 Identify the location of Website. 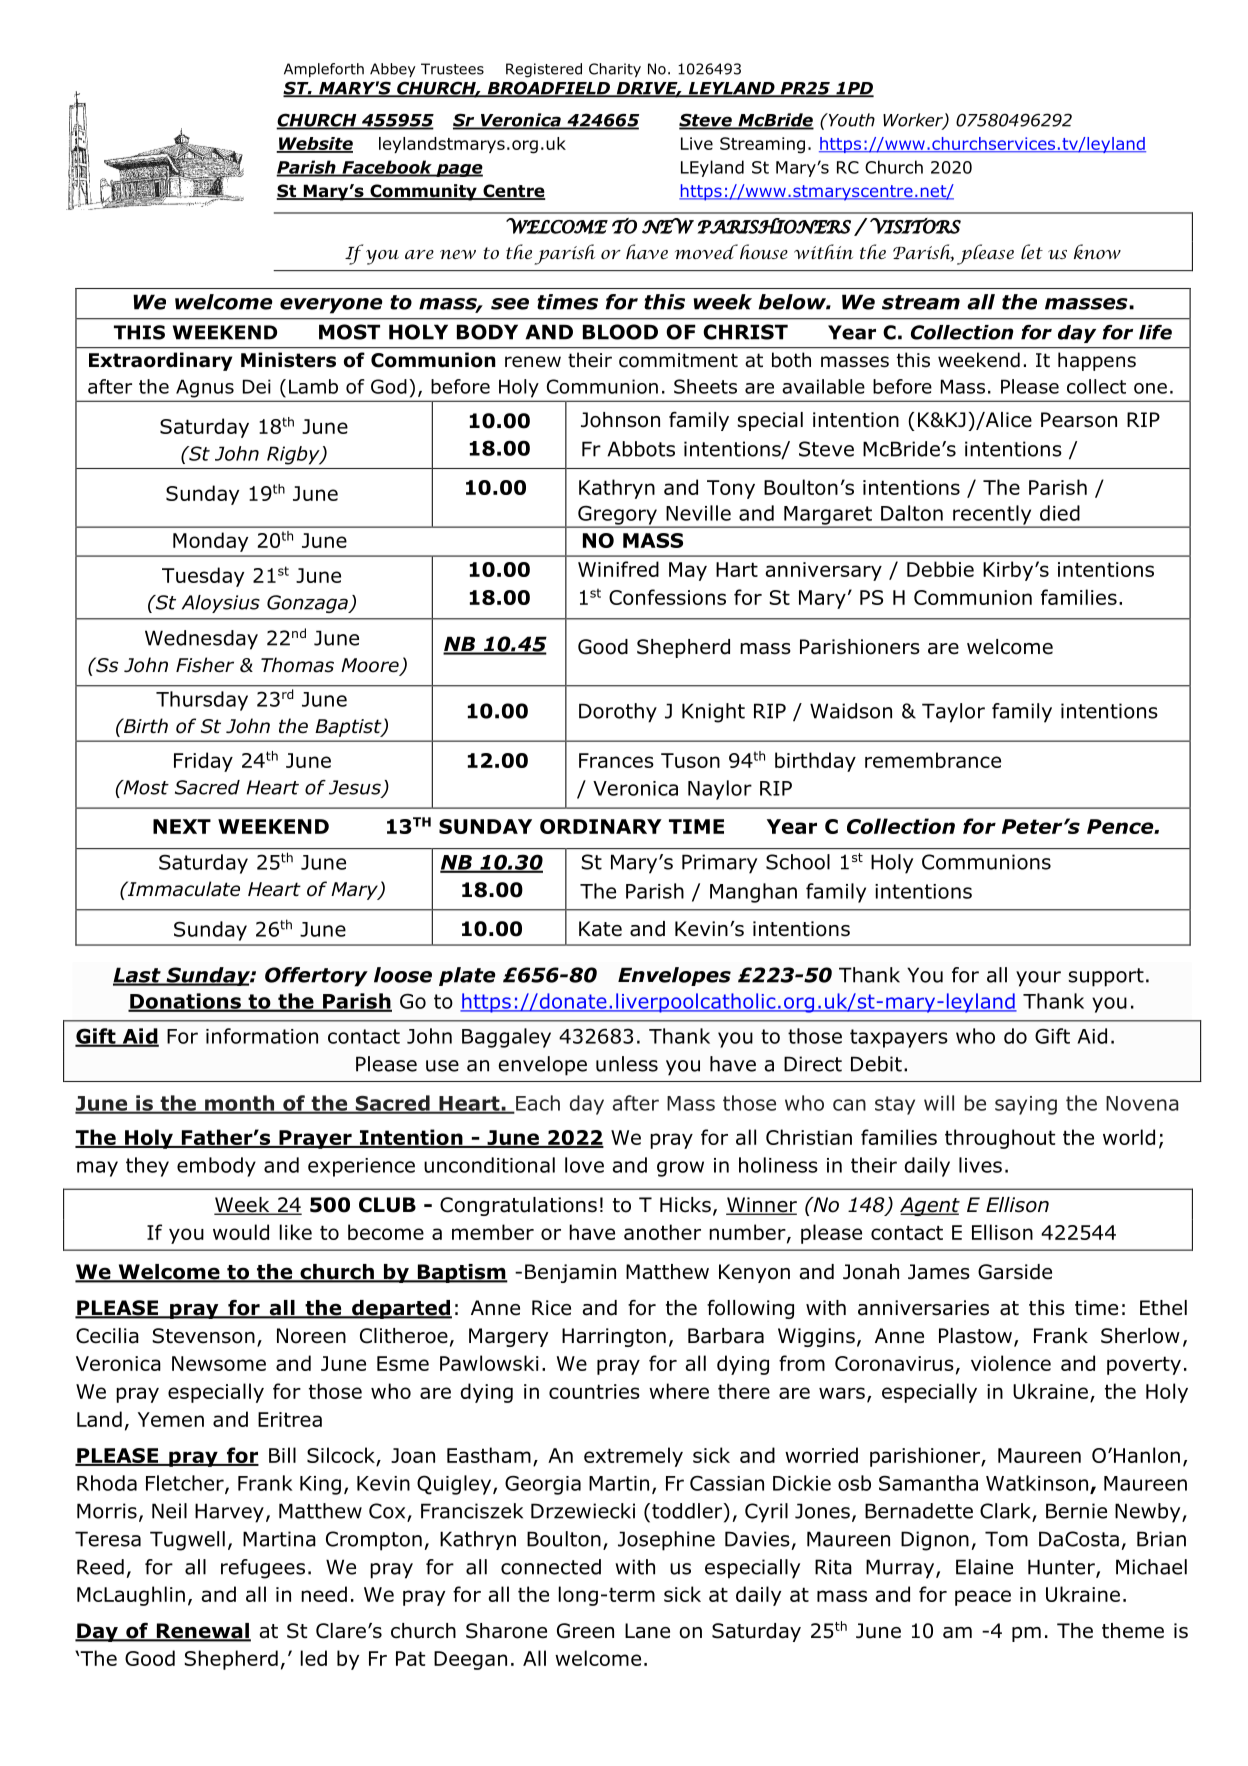
(315, 144).
